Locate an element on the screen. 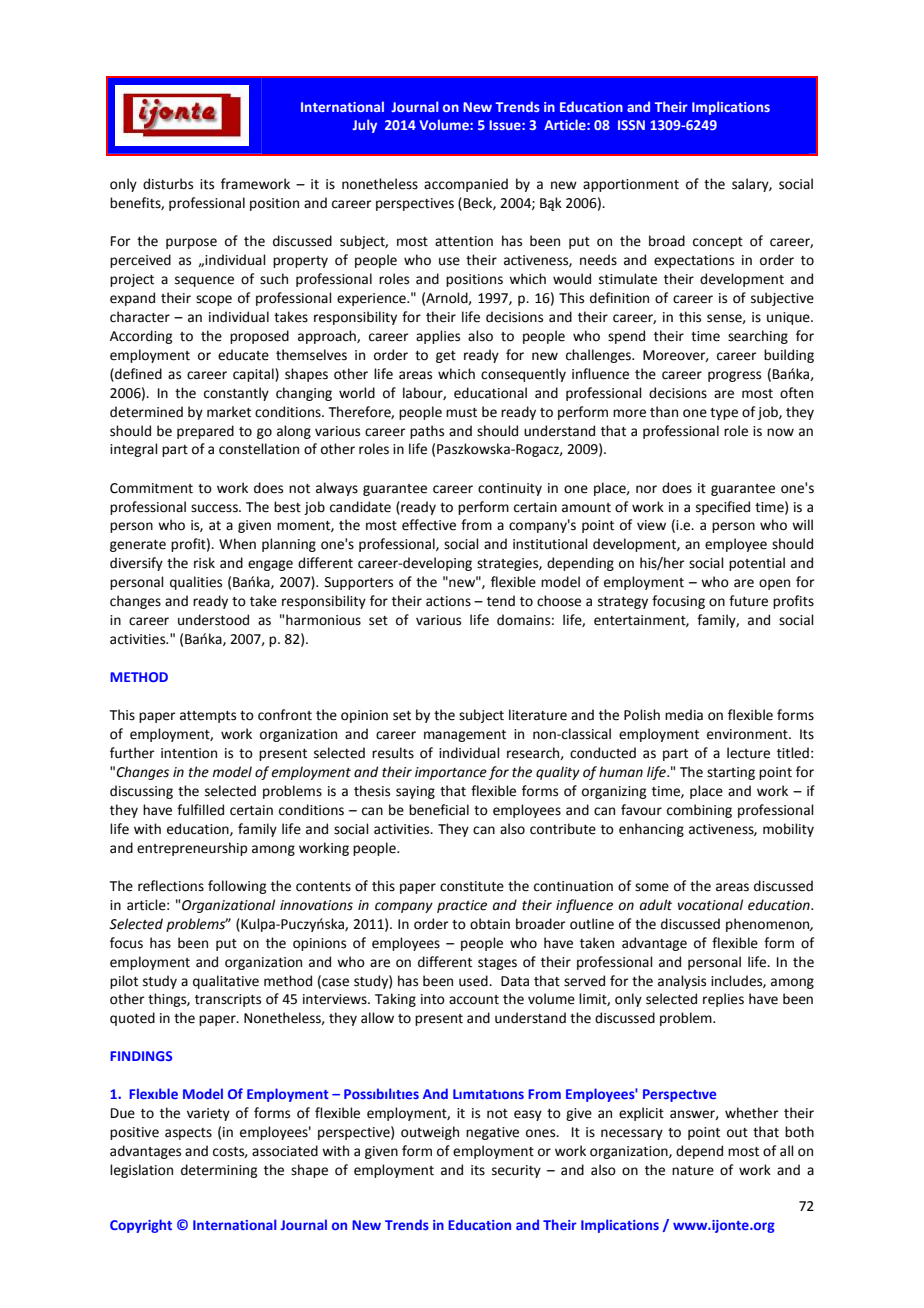  security is located at coordinates (516, 1171).
